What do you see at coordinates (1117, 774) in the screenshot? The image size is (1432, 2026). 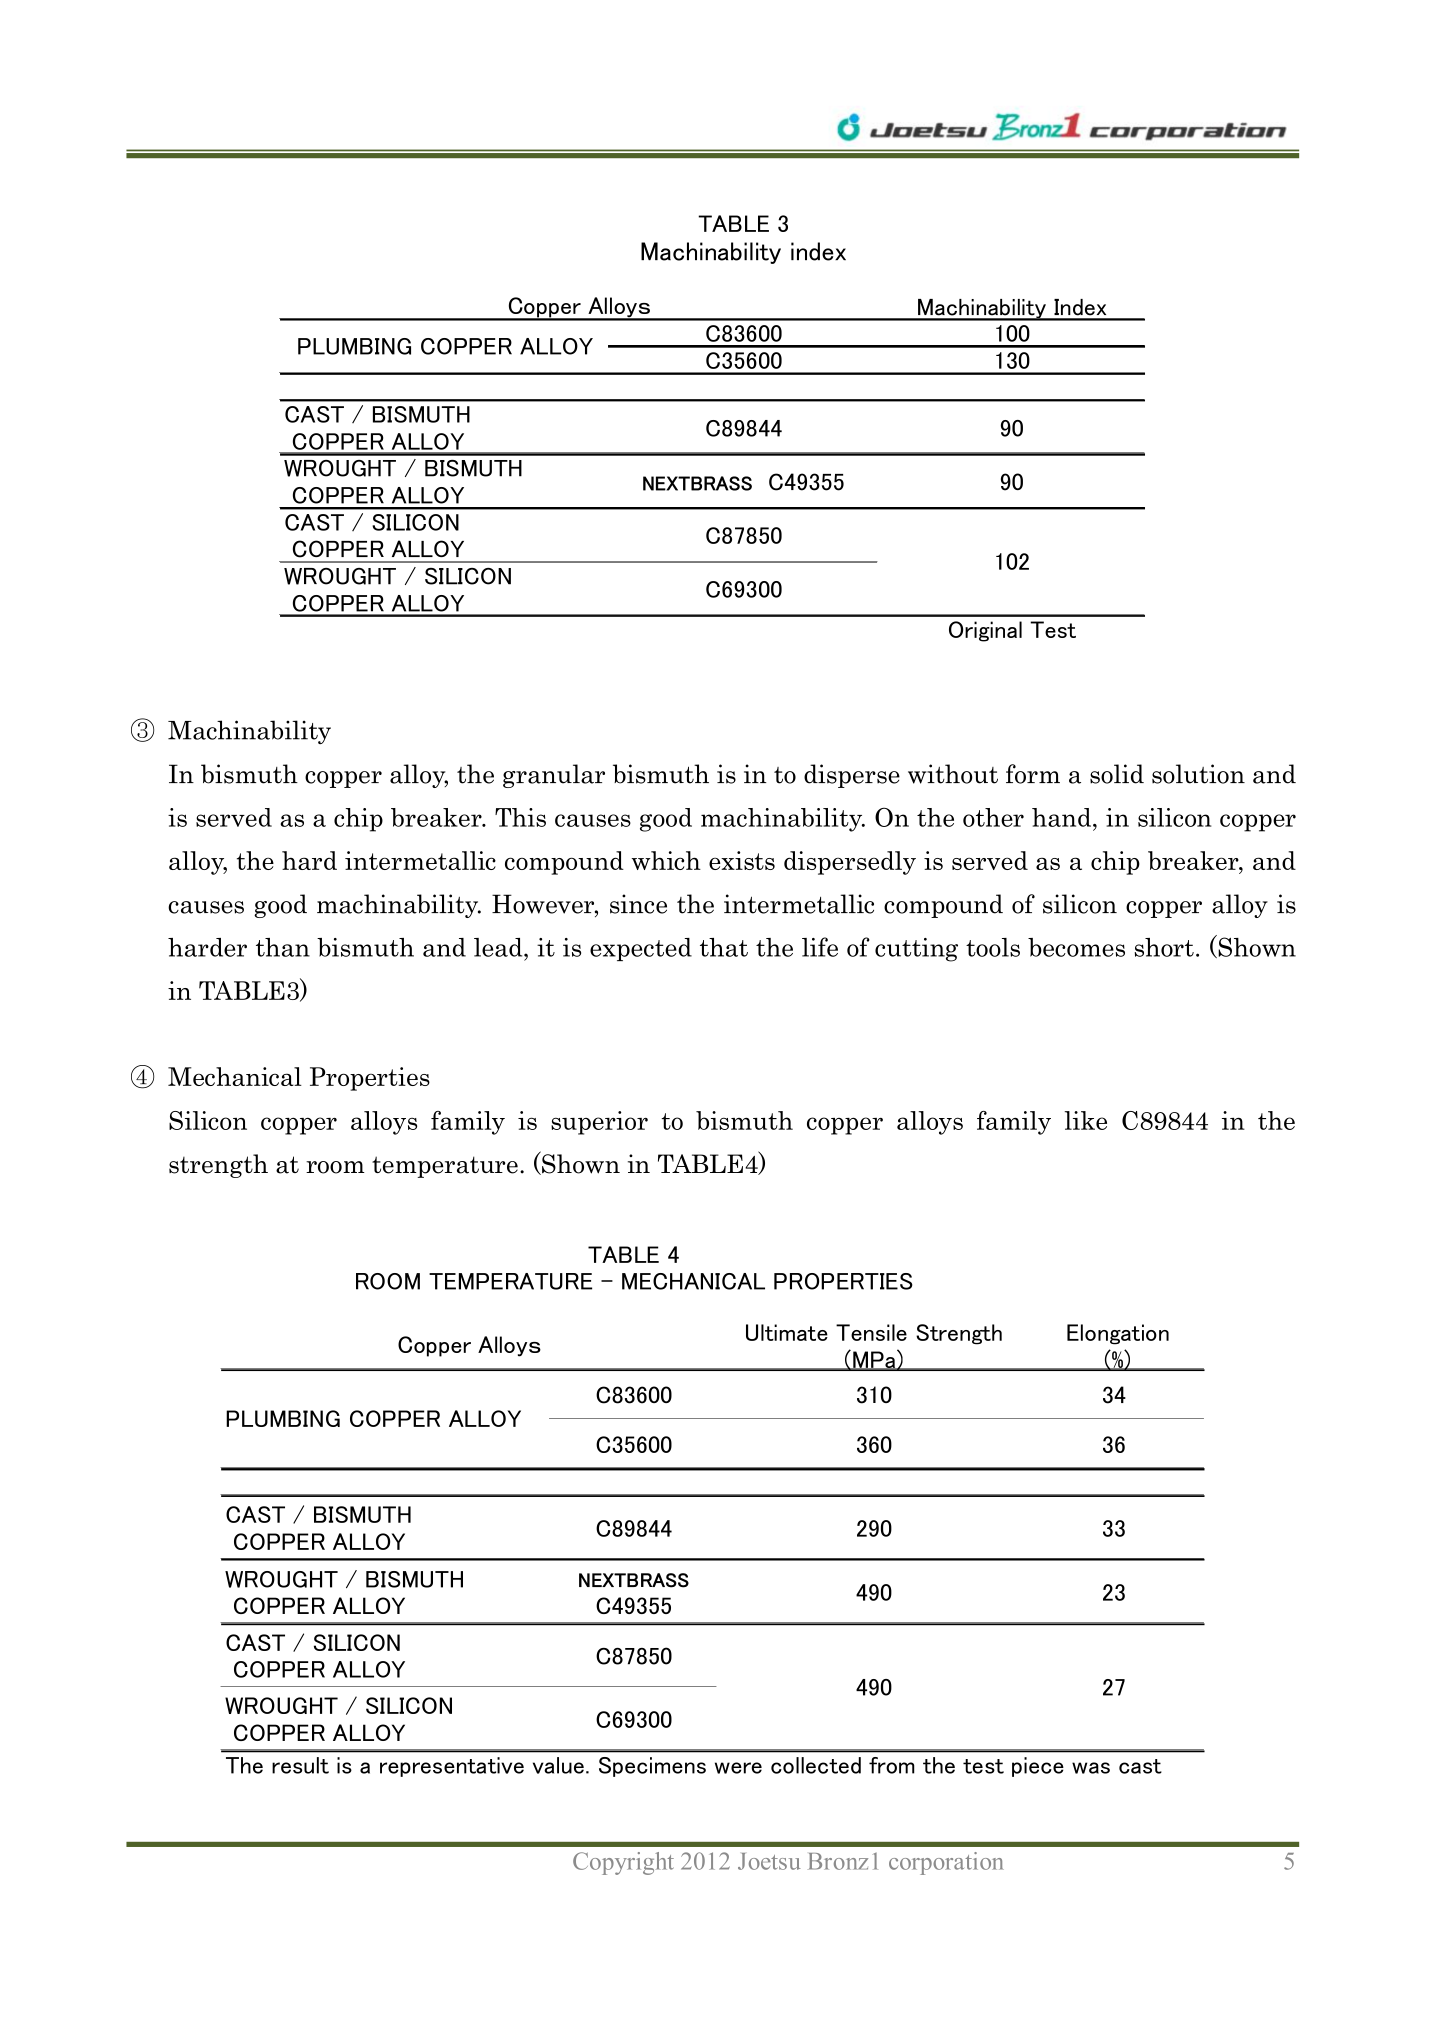 I see `solid` at bounding box center [1117, 774].
